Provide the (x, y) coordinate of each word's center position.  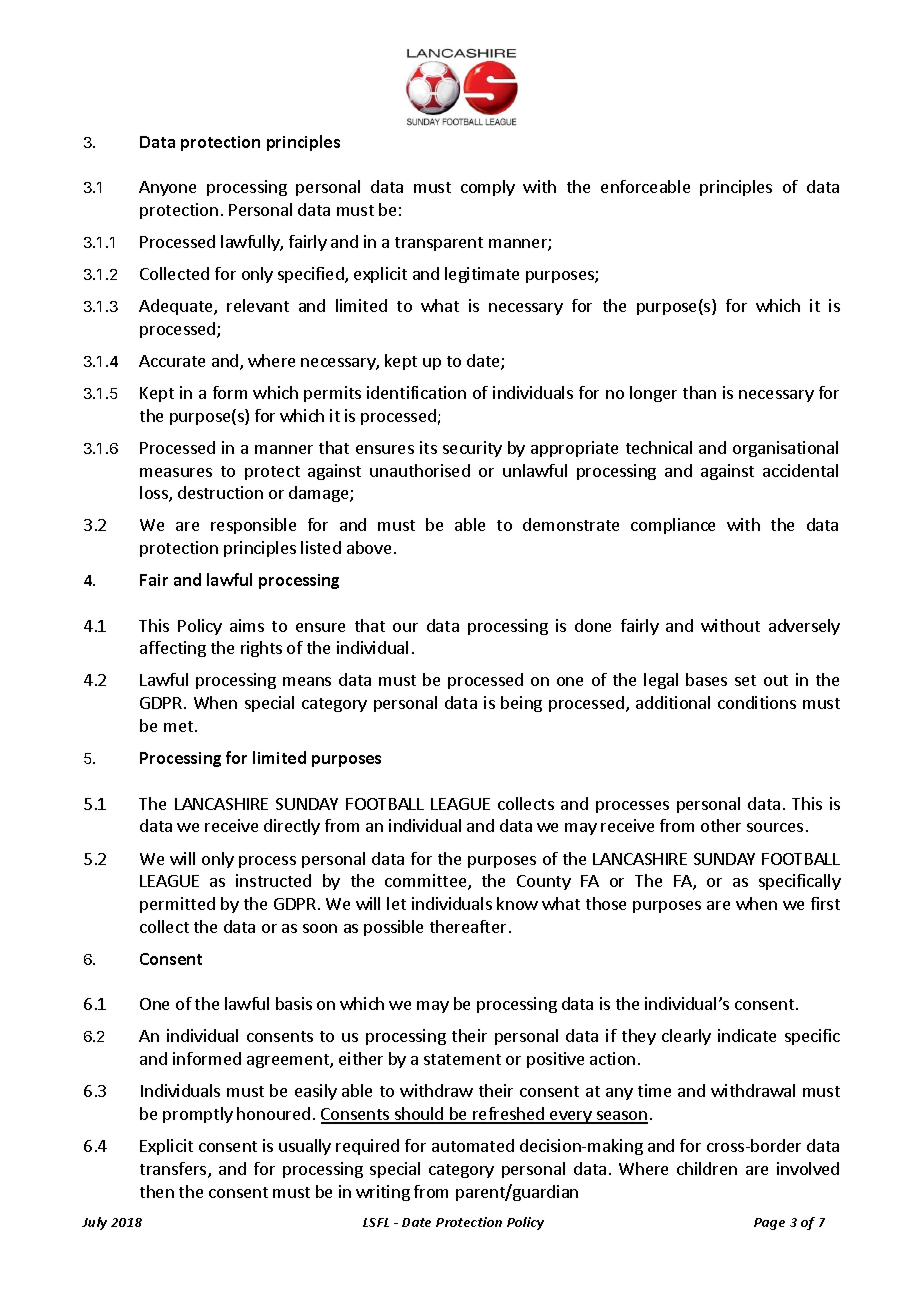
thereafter (468, 926)
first (825, 903)
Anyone (167, 188)
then (157, 1191)
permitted (177, 905)
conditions (757, 702)
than (699, 392)
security (472, 449)
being (521, 704)
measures (176, 472)
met (178, 726)
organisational (785, 449)
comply (488, 188)
